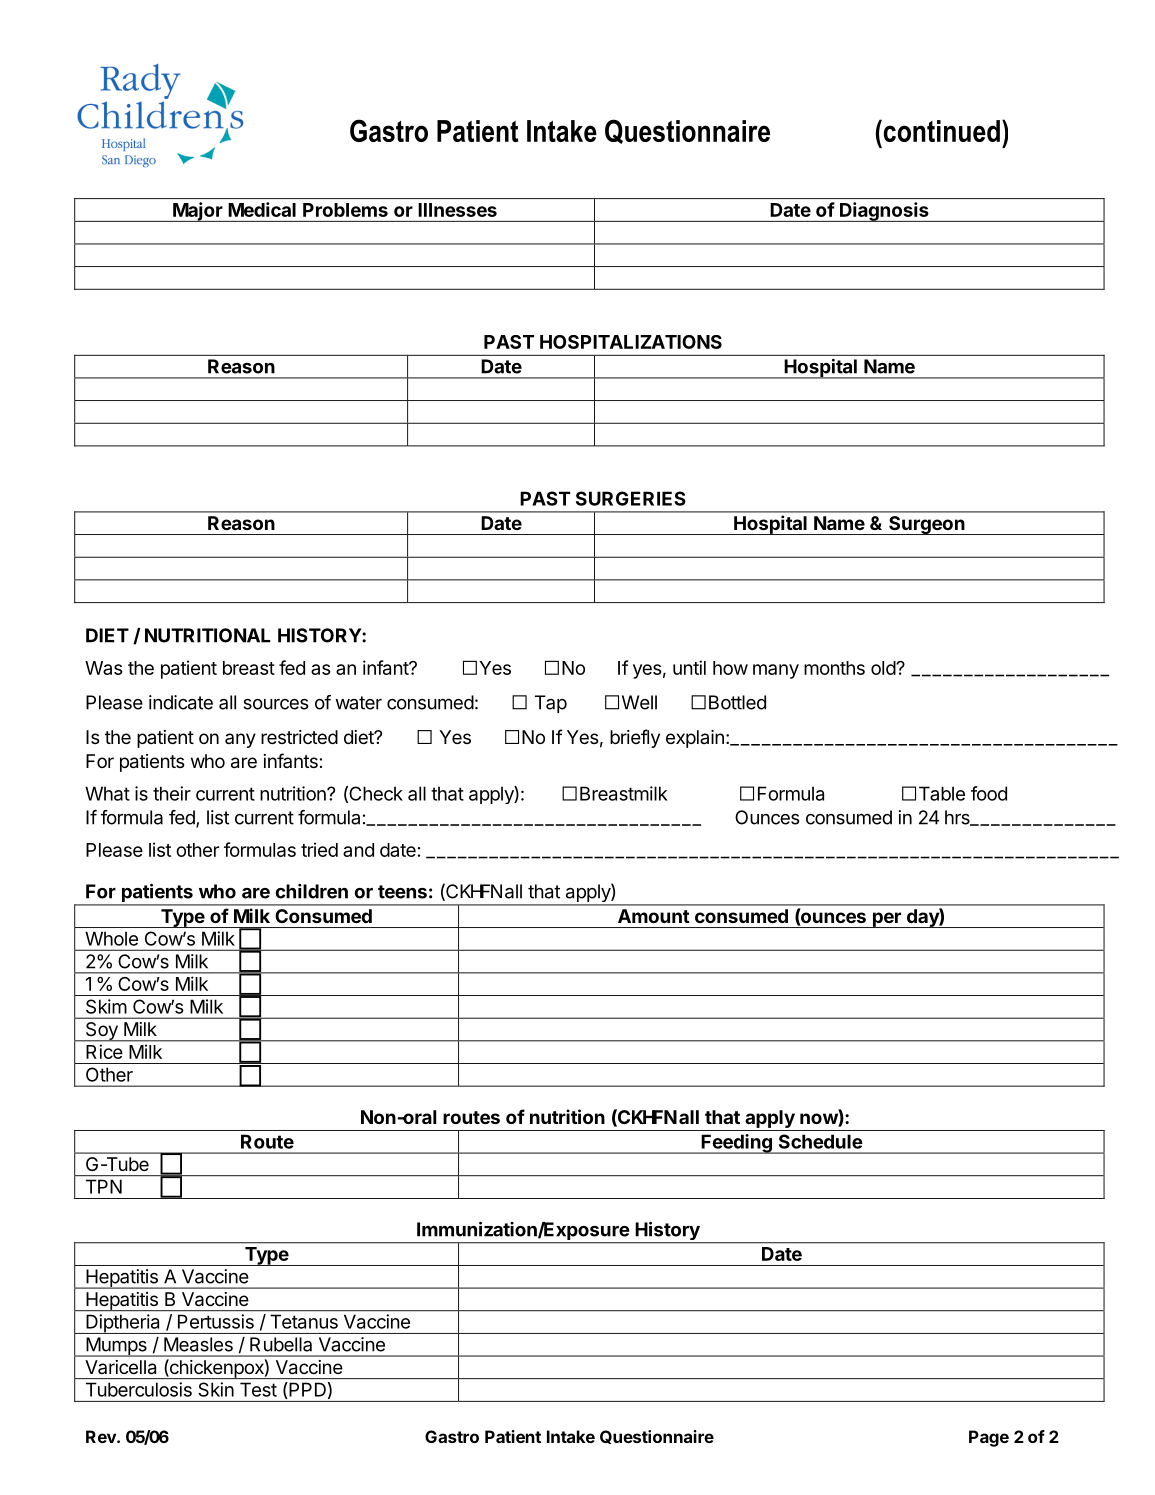 The width and height of the page is (1155, 1495). What do you see at coordinates (216, 1389) in the page?
I see `Skin` at bounding box center [216, 1389].
